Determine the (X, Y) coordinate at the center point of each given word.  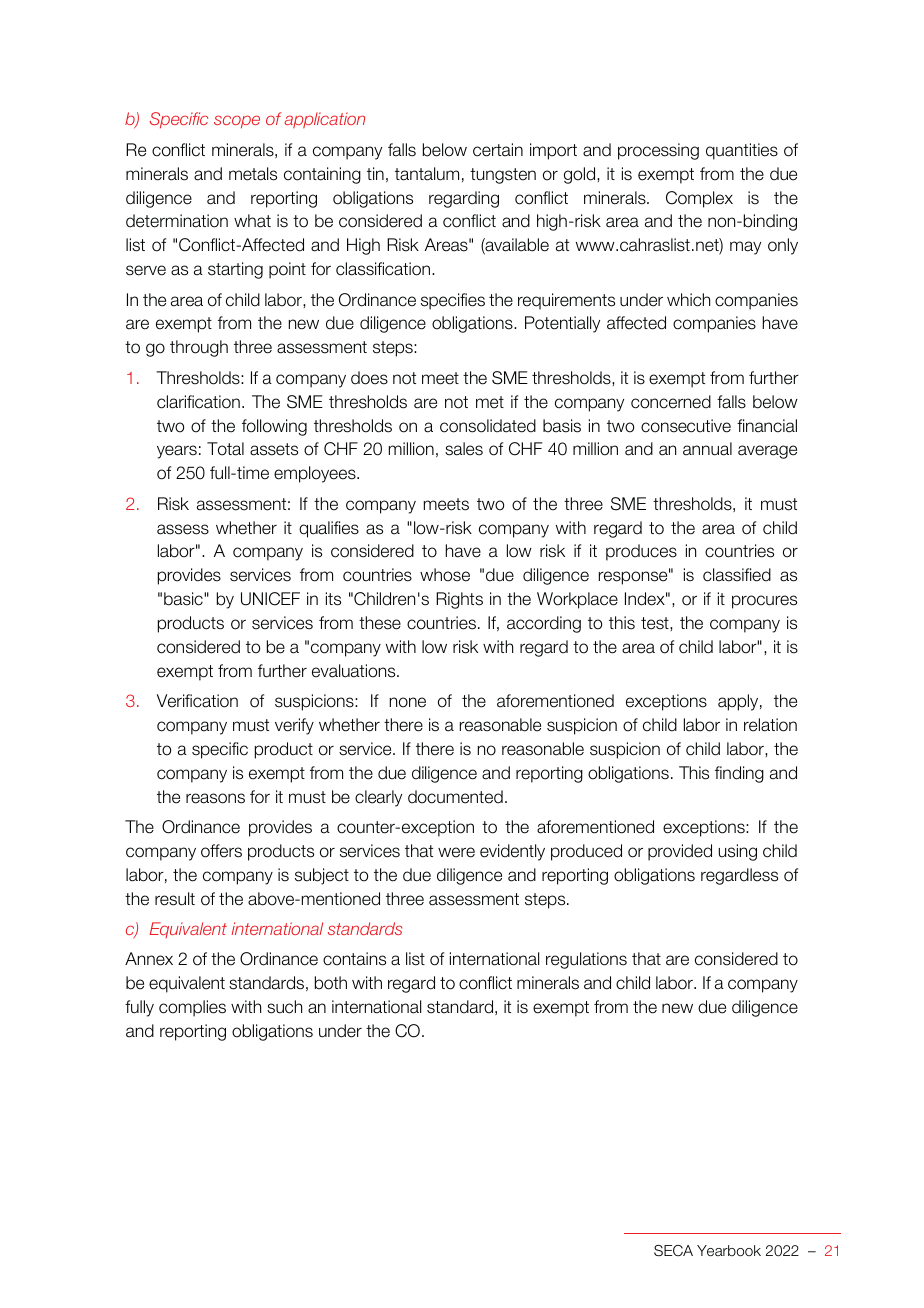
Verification (197, 701)
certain (498, 150)
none (407, 702)
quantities (742, 151)
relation (770, 725)
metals (253, 174)
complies (192, 1008)
